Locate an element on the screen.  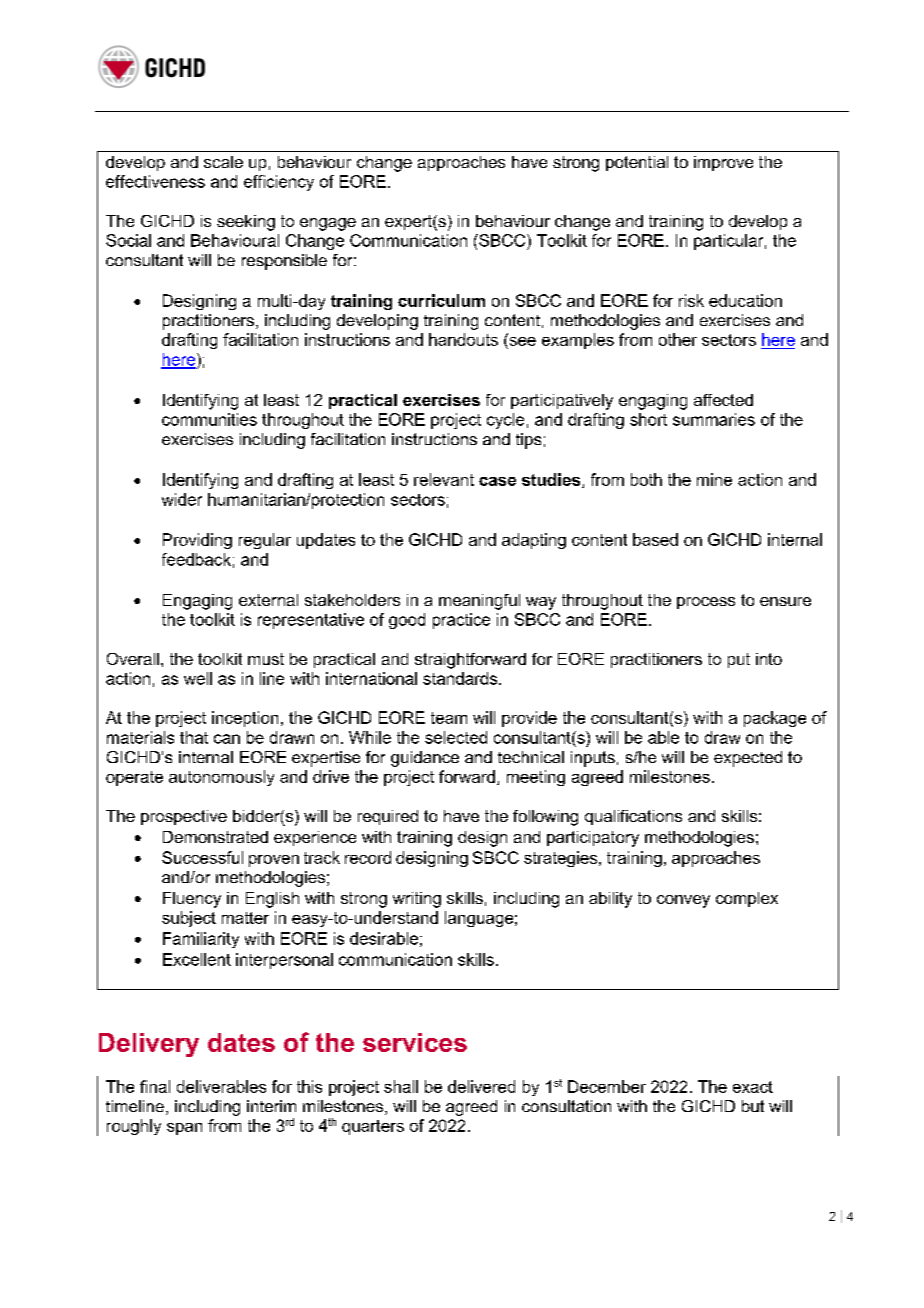
but is located at coordinates (753, 1106).
